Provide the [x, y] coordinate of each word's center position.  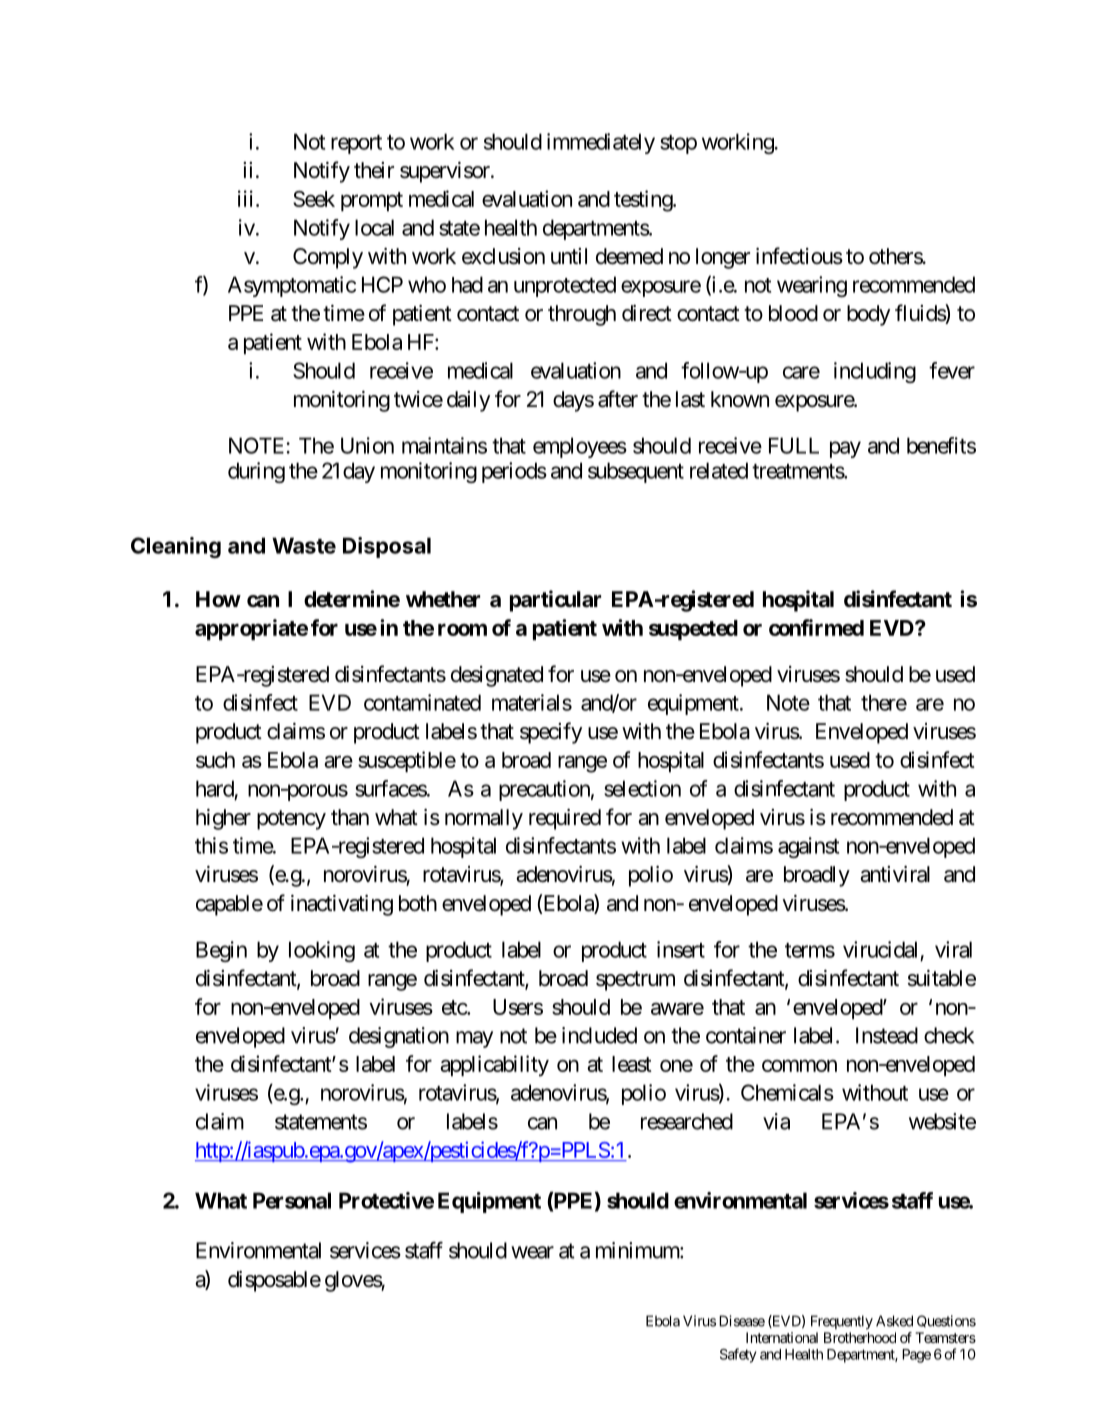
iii [245, 198]
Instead [887, 1035]
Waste [304, 545]
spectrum [635, 981]
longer [723, 258]
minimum [638, 1250]
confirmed [816, 627]
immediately [601, 143]
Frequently [842, 1322]
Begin [221, 951]
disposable [274, 1281]
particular [555, 601]
